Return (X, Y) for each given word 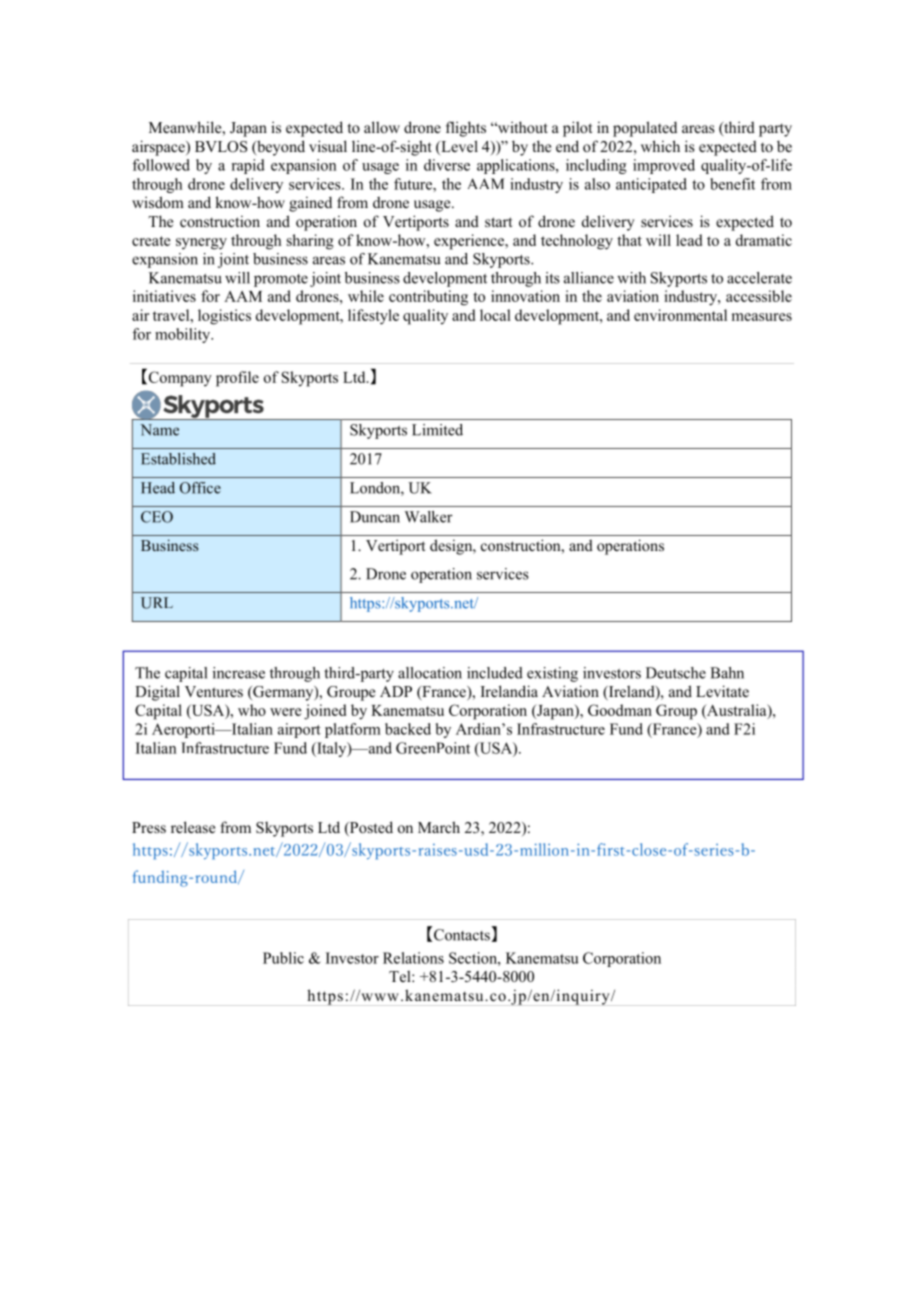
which (660, 146)
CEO (157, 517)
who (252, 710)
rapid (248, 166)
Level (458, 147)
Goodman (620, 710)
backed (408, 729)
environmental (680, 315)
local (495, 315)
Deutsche (676, 673)
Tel (401, 976)
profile (237, 379)
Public (283, 958)
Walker (429, 517)
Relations (413, 958)
